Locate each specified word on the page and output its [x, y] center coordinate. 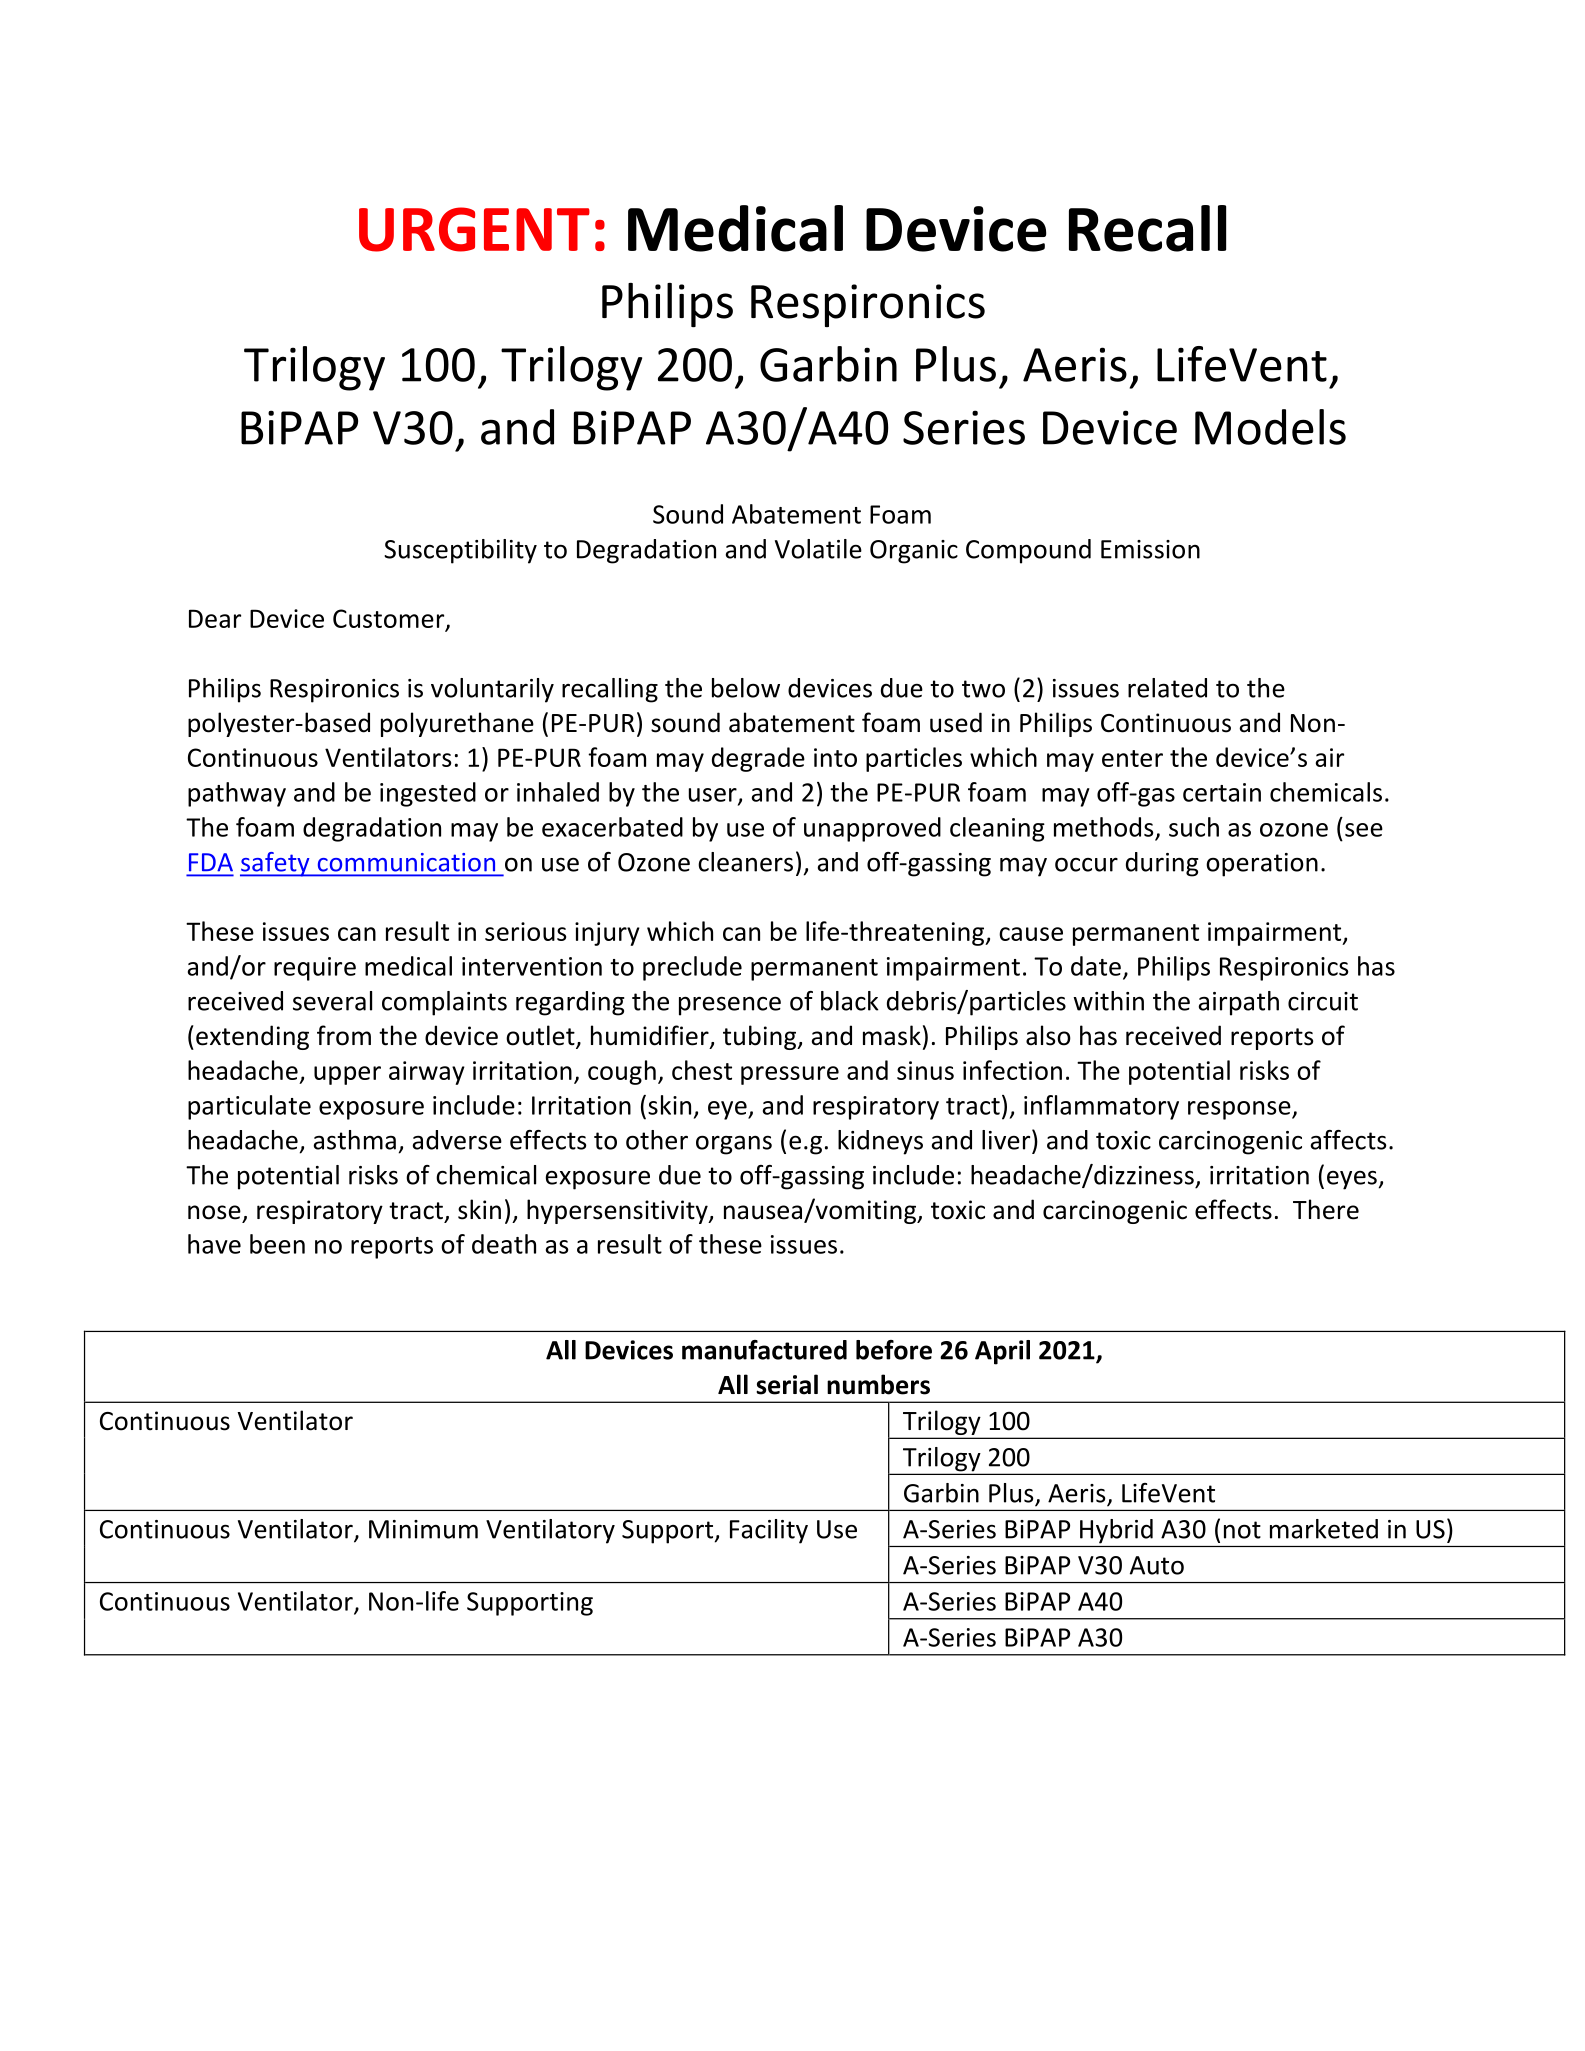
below [746, 688]
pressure [790, 1075]
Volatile [818, 549]
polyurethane [457, 724]
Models [1270, 427]
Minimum [423, 1529]
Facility [769, 1531]
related [1167, 688]
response [1240, 1110]
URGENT [474, 229]
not [1242, 1530]
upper [347, 1075]
